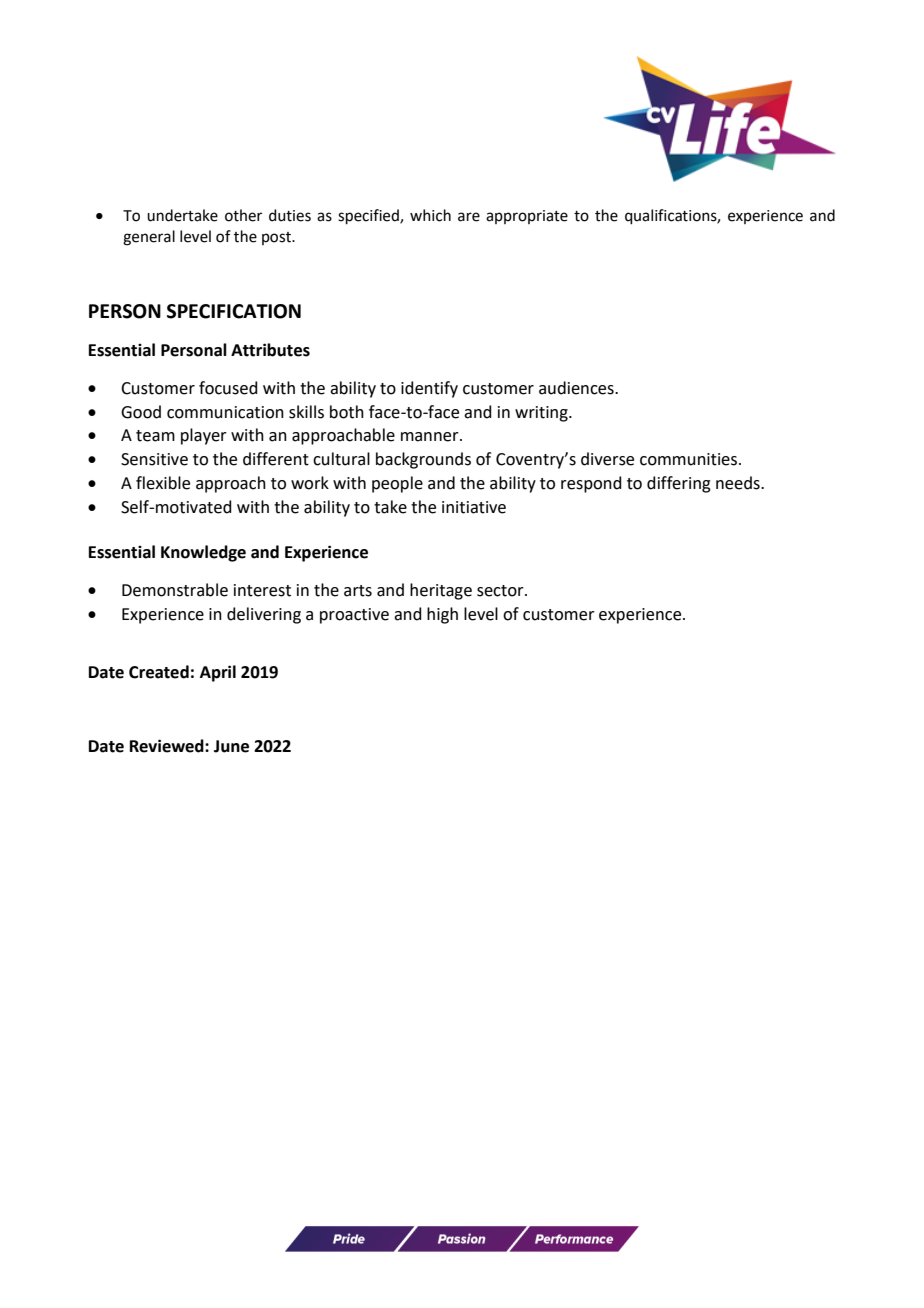 The height and width of the document is (1308, 924). What do you see at coordinates (679, 484) in the document?
I see `differing` at bounding box center [679, 484].
